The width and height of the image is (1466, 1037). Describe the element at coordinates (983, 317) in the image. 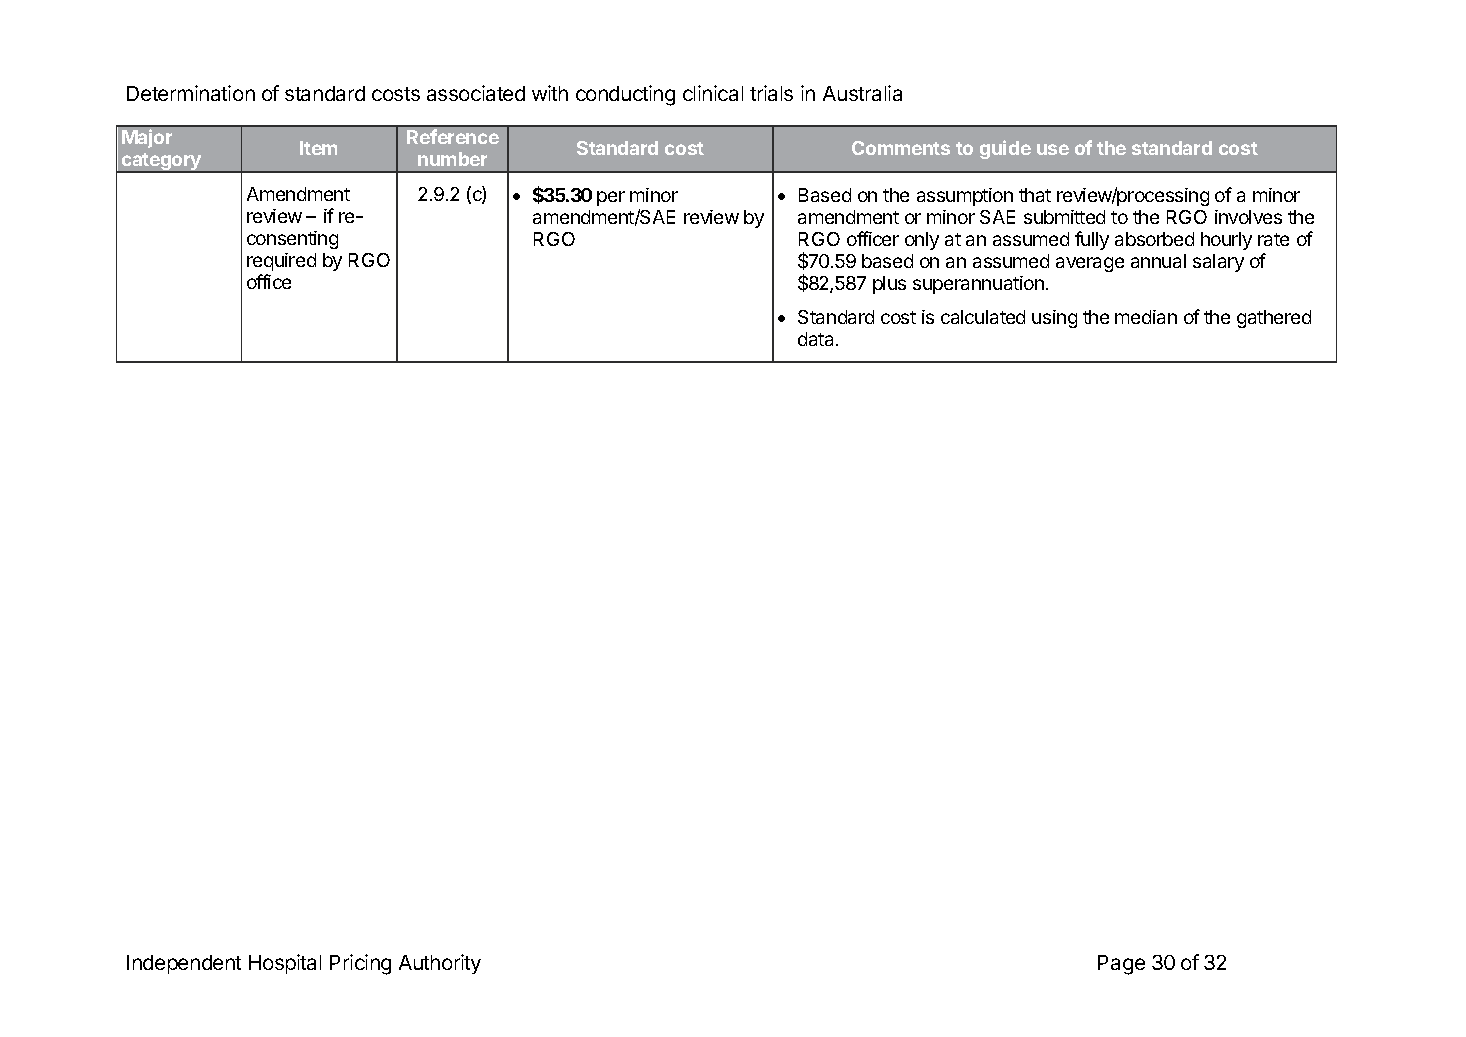

I see `calculated` at that location.
